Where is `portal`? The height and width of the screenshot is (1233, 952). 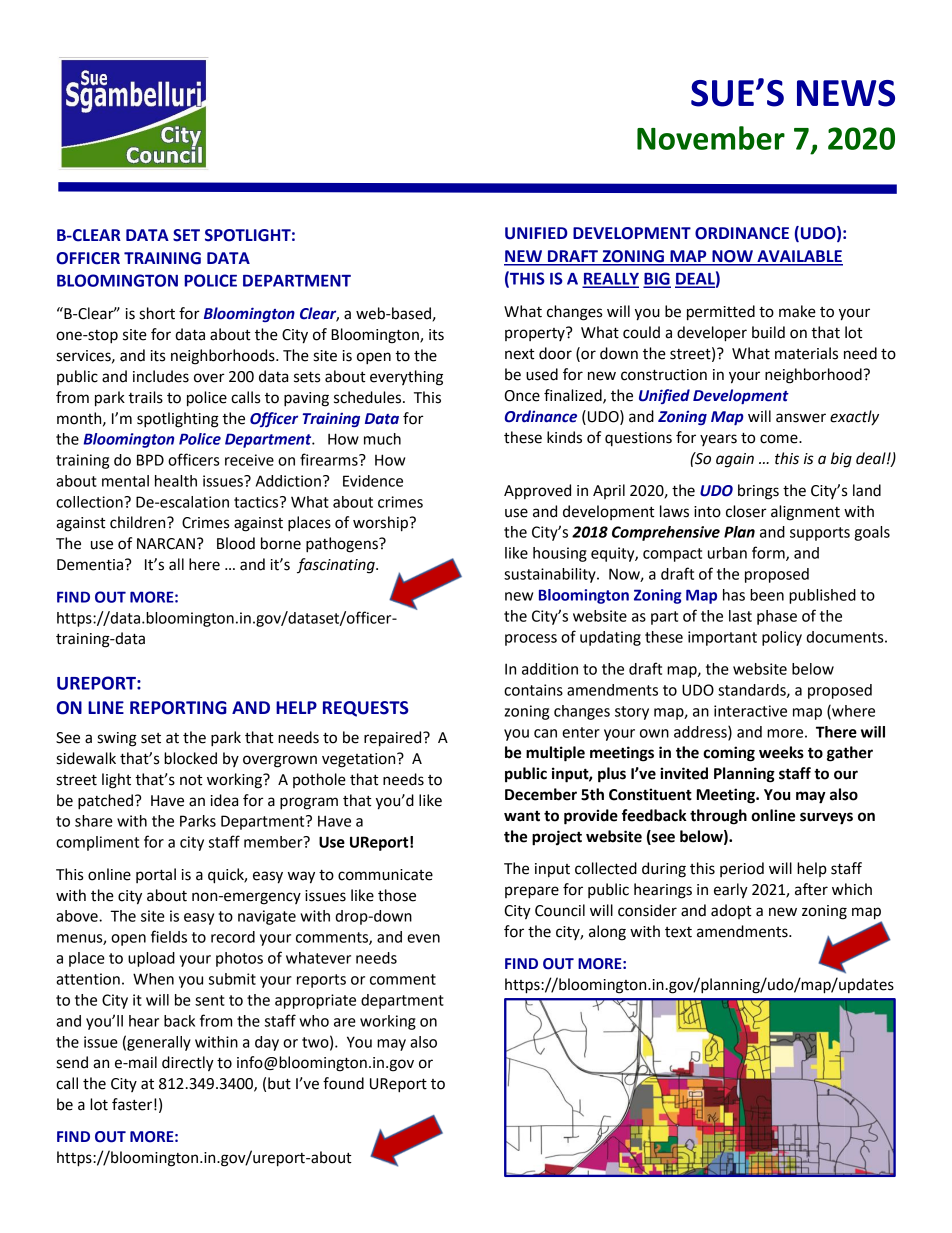
portal is located at coordinates (156, 875).
